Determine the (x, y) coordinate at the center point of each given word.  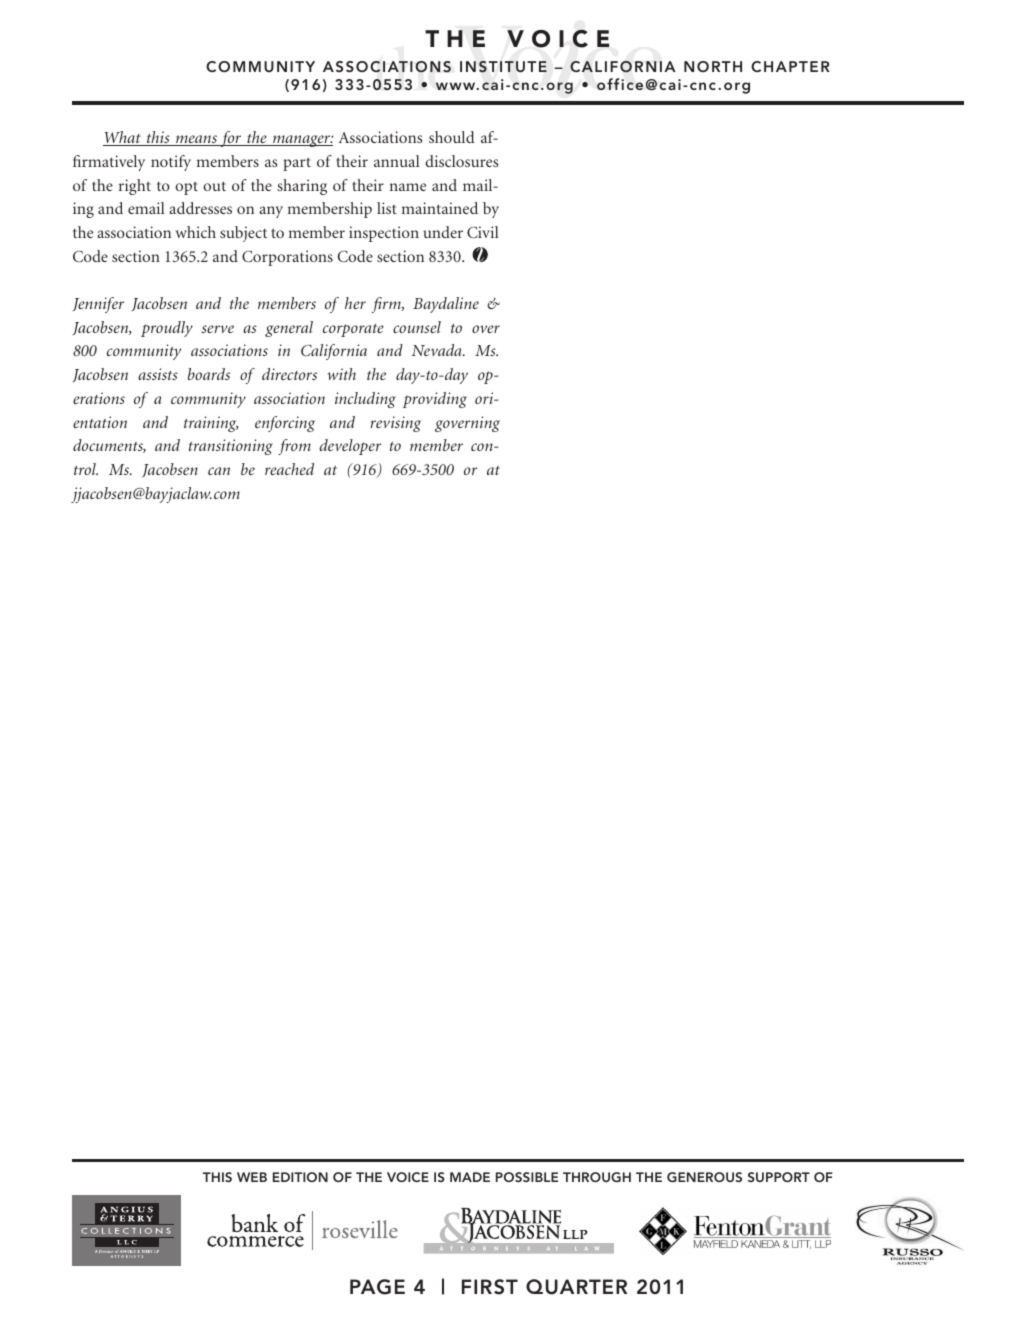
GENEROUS (704, 1177)
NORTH (713, 66)
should (452, 137)
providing (435, 400)
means (196, 140)
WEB (252, 1177)
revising (395, 424)
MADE (470, 1177)
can (219, 471)
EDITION (300, 1177)
